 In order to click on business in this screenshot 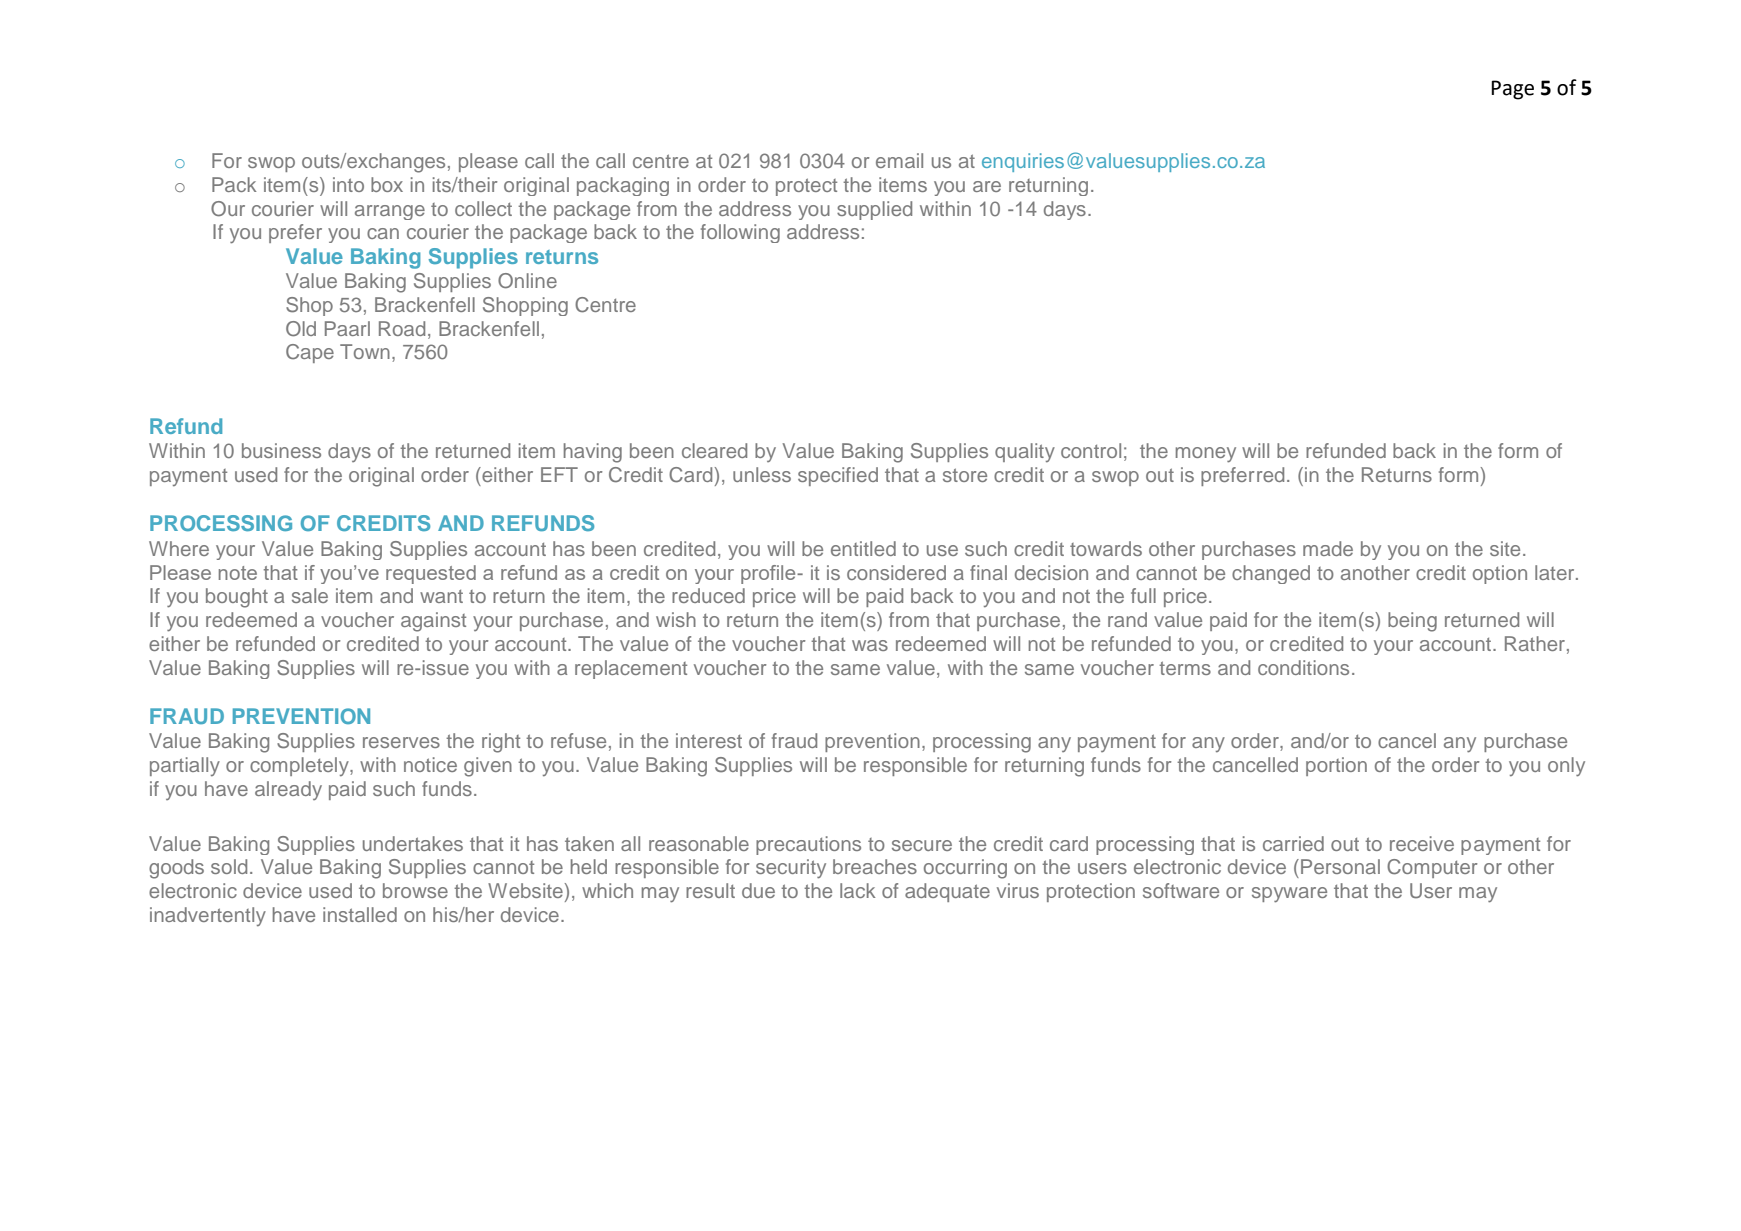, I will do `click(281, 450)`.
